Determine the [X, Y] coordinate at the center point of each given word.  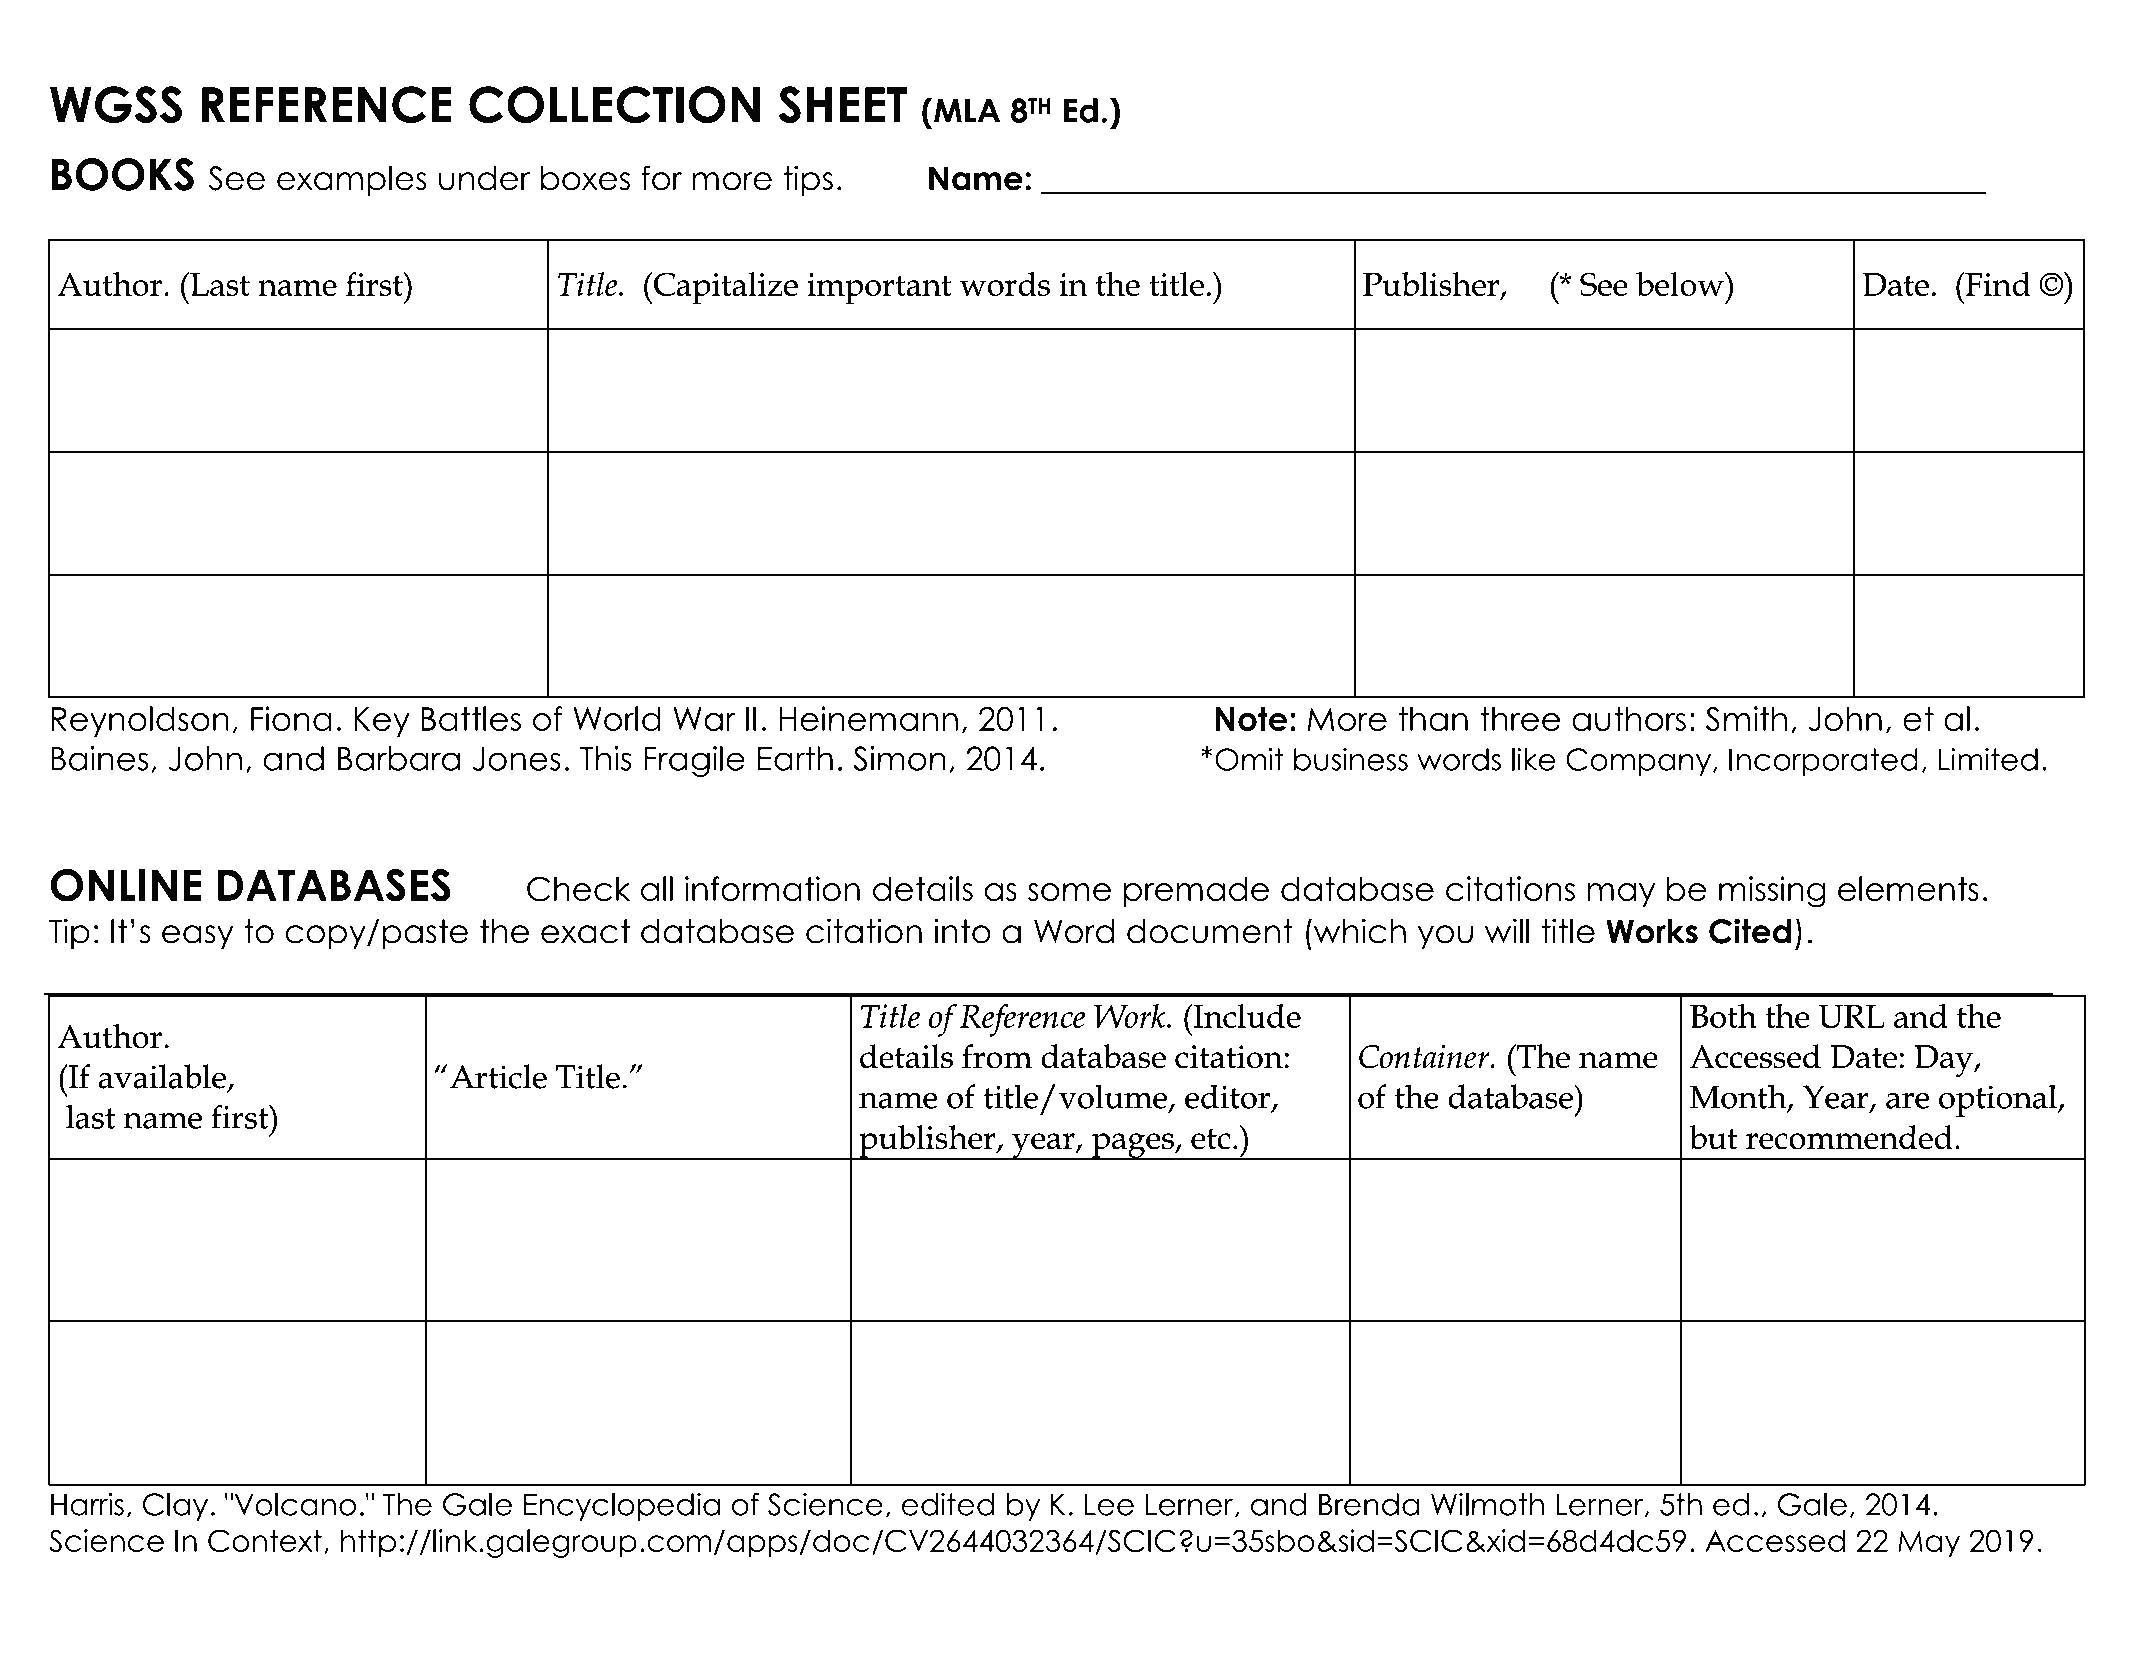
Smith [1746, 719]
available [162, 1076]
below [1681, 284]
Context [265, 1540]
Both [1723, 1016]
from [997, 1056]
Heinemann [868, 718]
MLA [967, 111]
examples [352, 181]
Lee [1109, 1504]
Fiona [291, 718]
